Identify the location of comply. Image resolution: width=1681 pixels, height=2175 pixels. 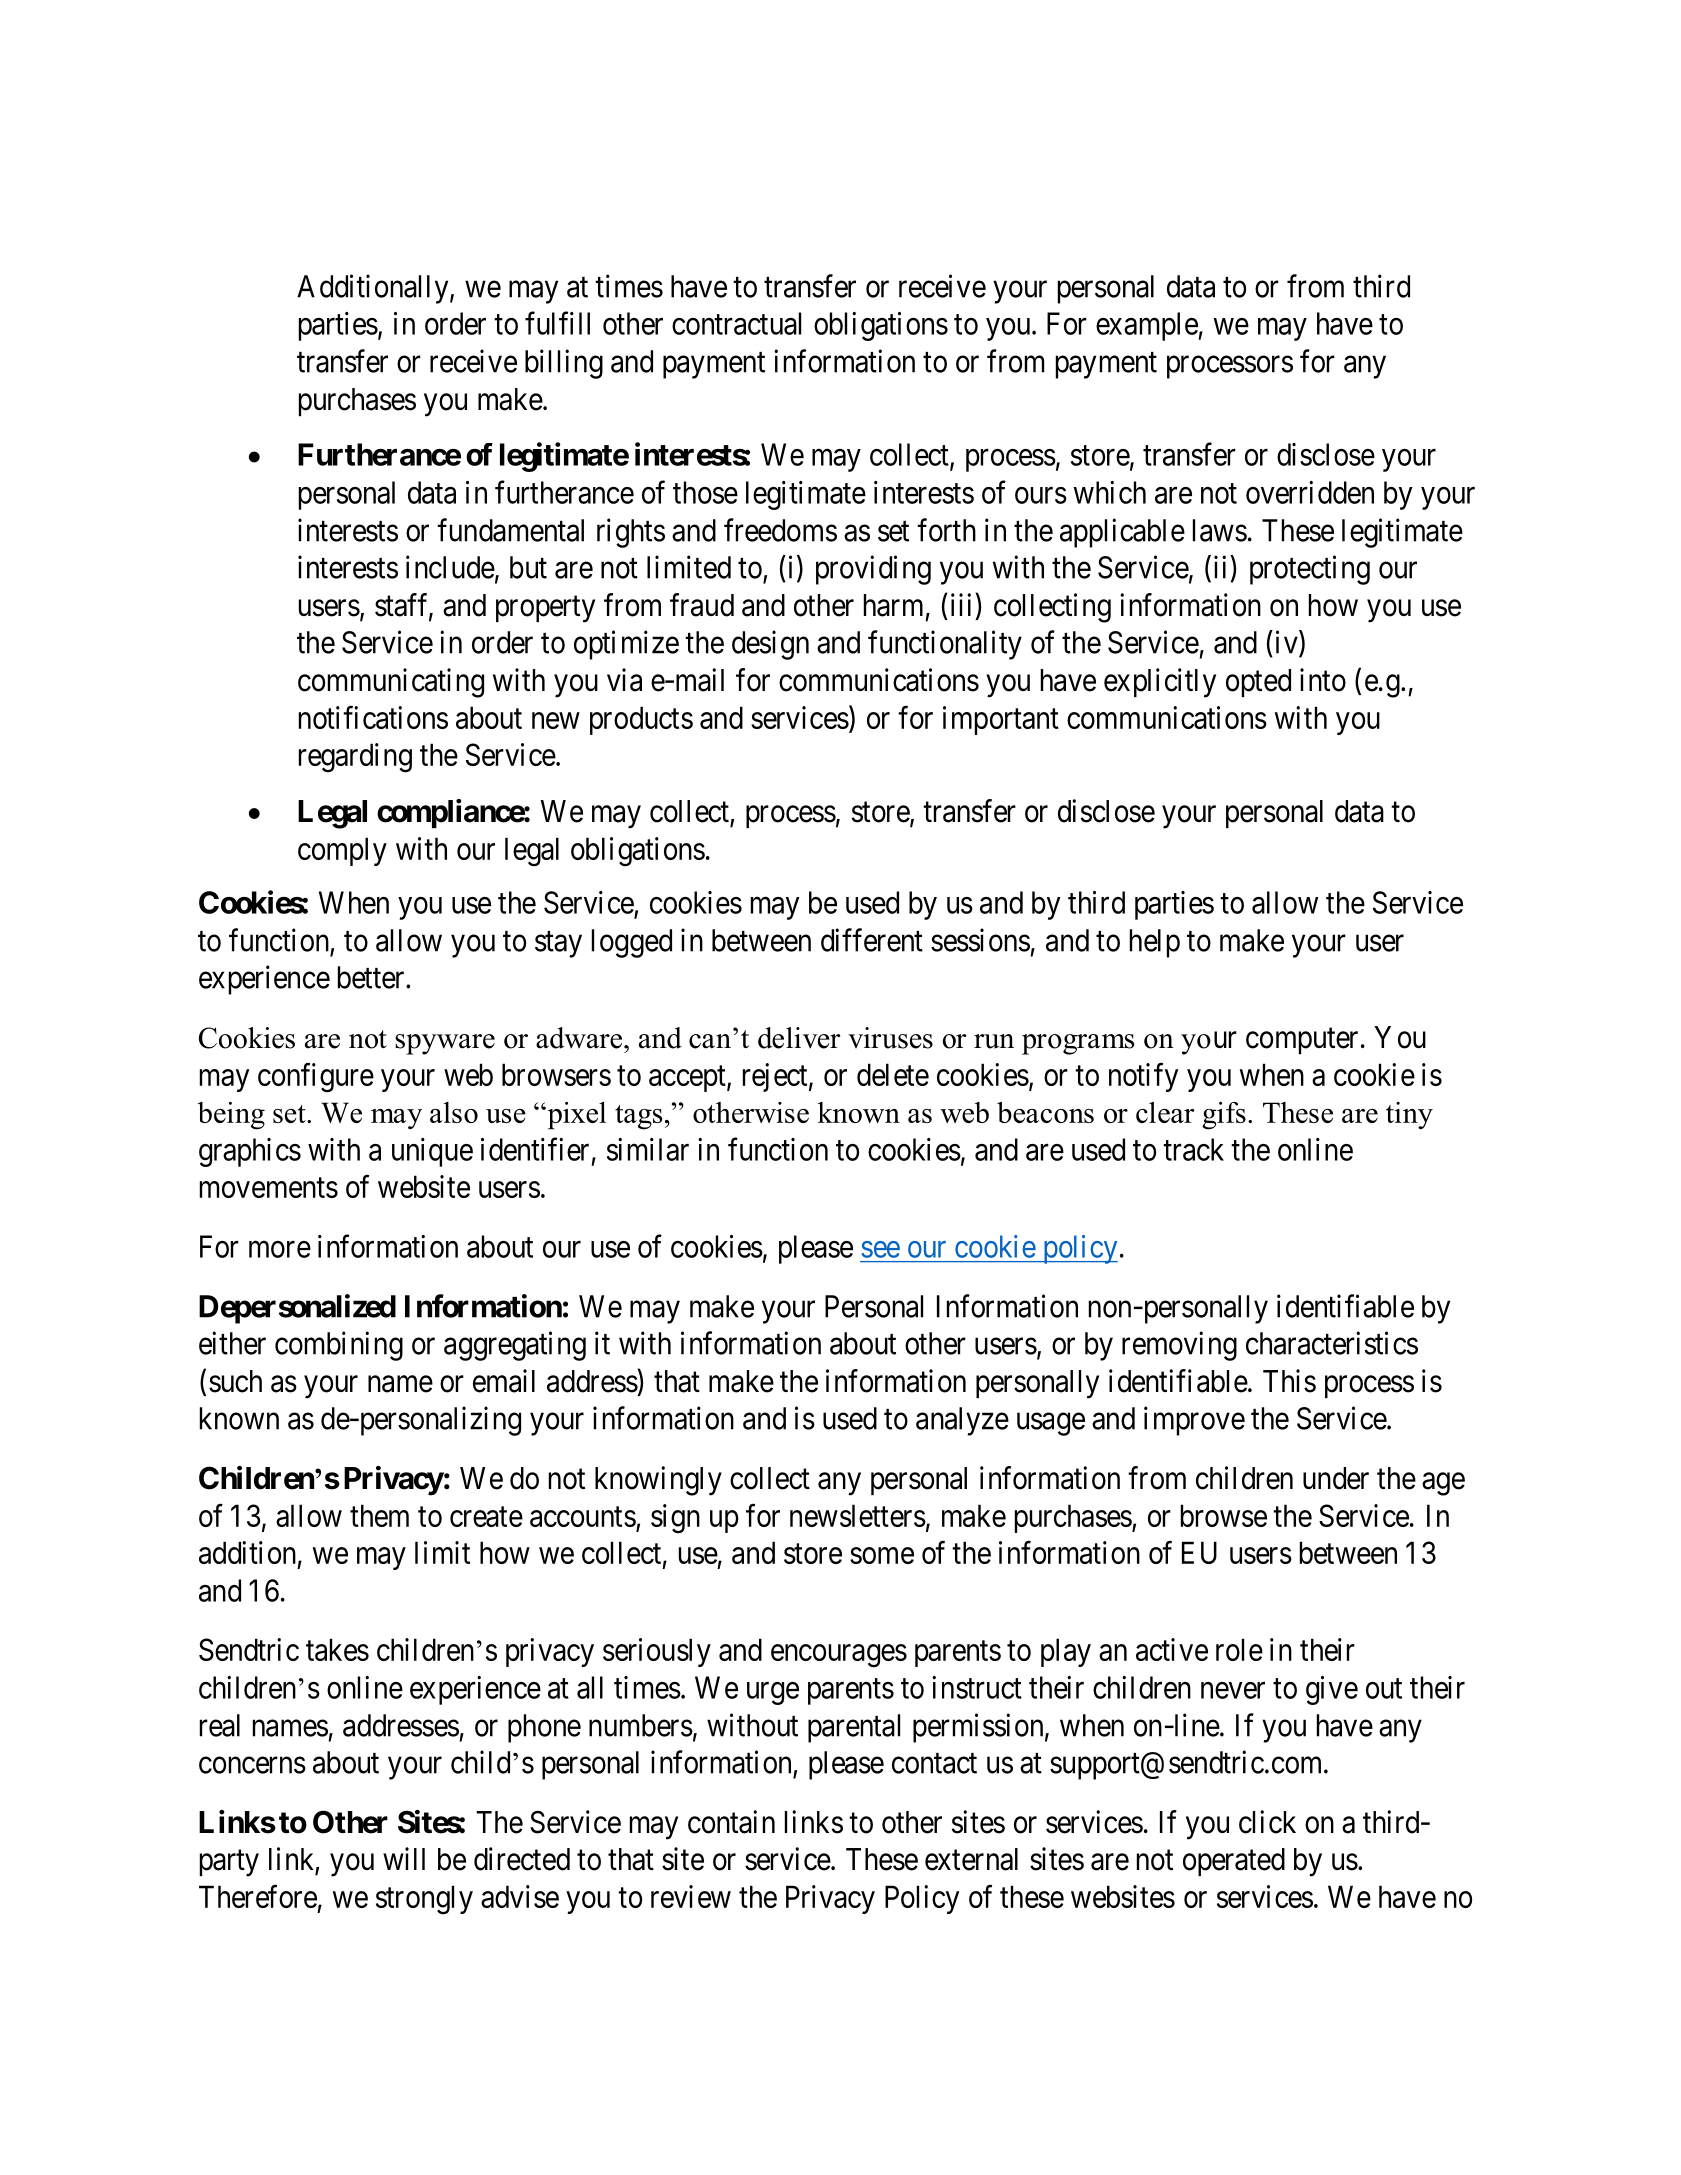
(342, 851).
